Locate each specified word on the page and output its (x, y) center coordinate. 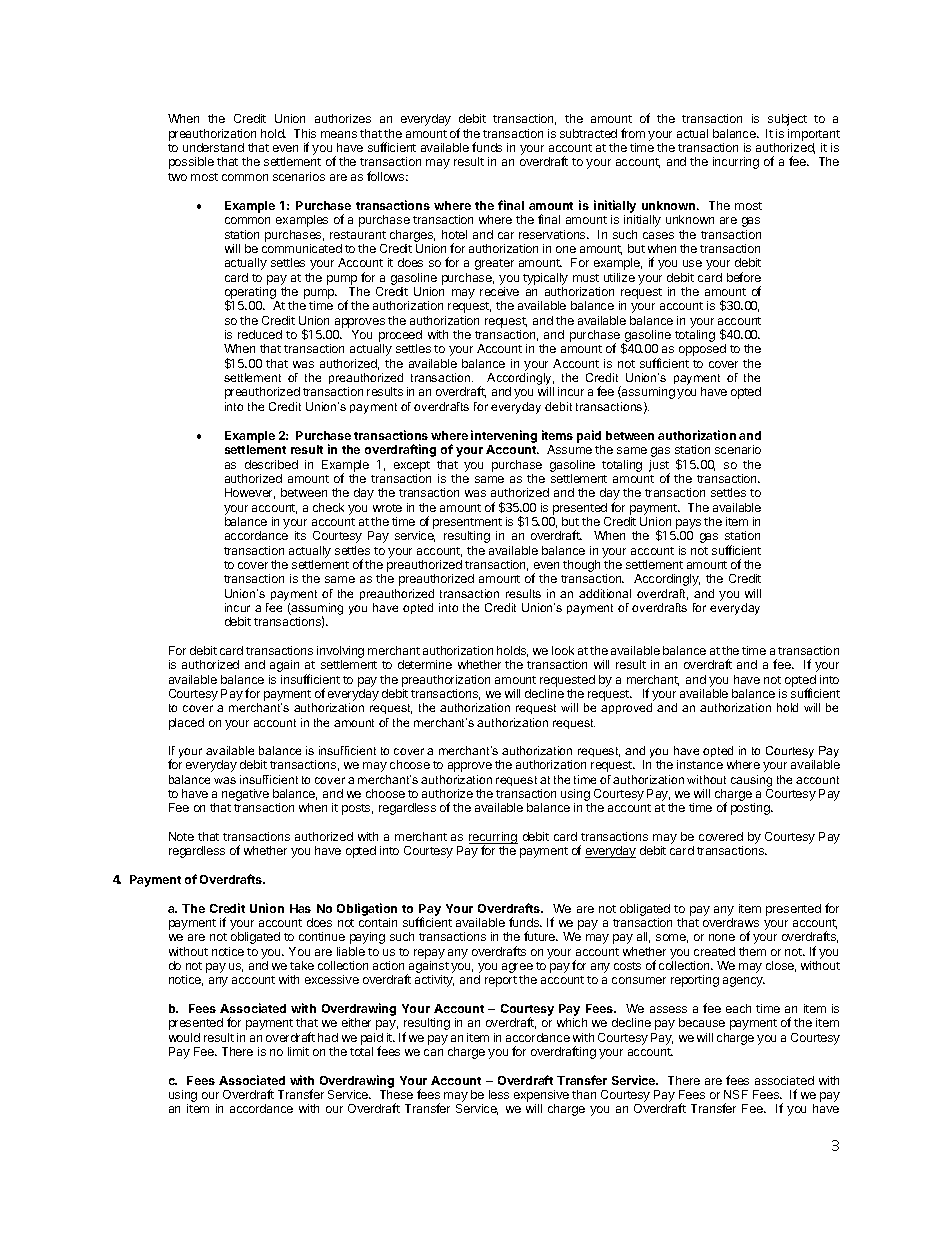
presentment (467, 525)
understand (213, 147)
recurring (493, 839)
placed (186, 724)
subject (787, 120)
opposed (702, 350)
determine (425, 664)
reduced (260, 334)
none (722, 937)
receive (499, 291)
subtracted (588, 133)
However (250, 493)
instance (700, 764)
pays (687, 525)
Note (181, 836)
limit (298, 1051)
